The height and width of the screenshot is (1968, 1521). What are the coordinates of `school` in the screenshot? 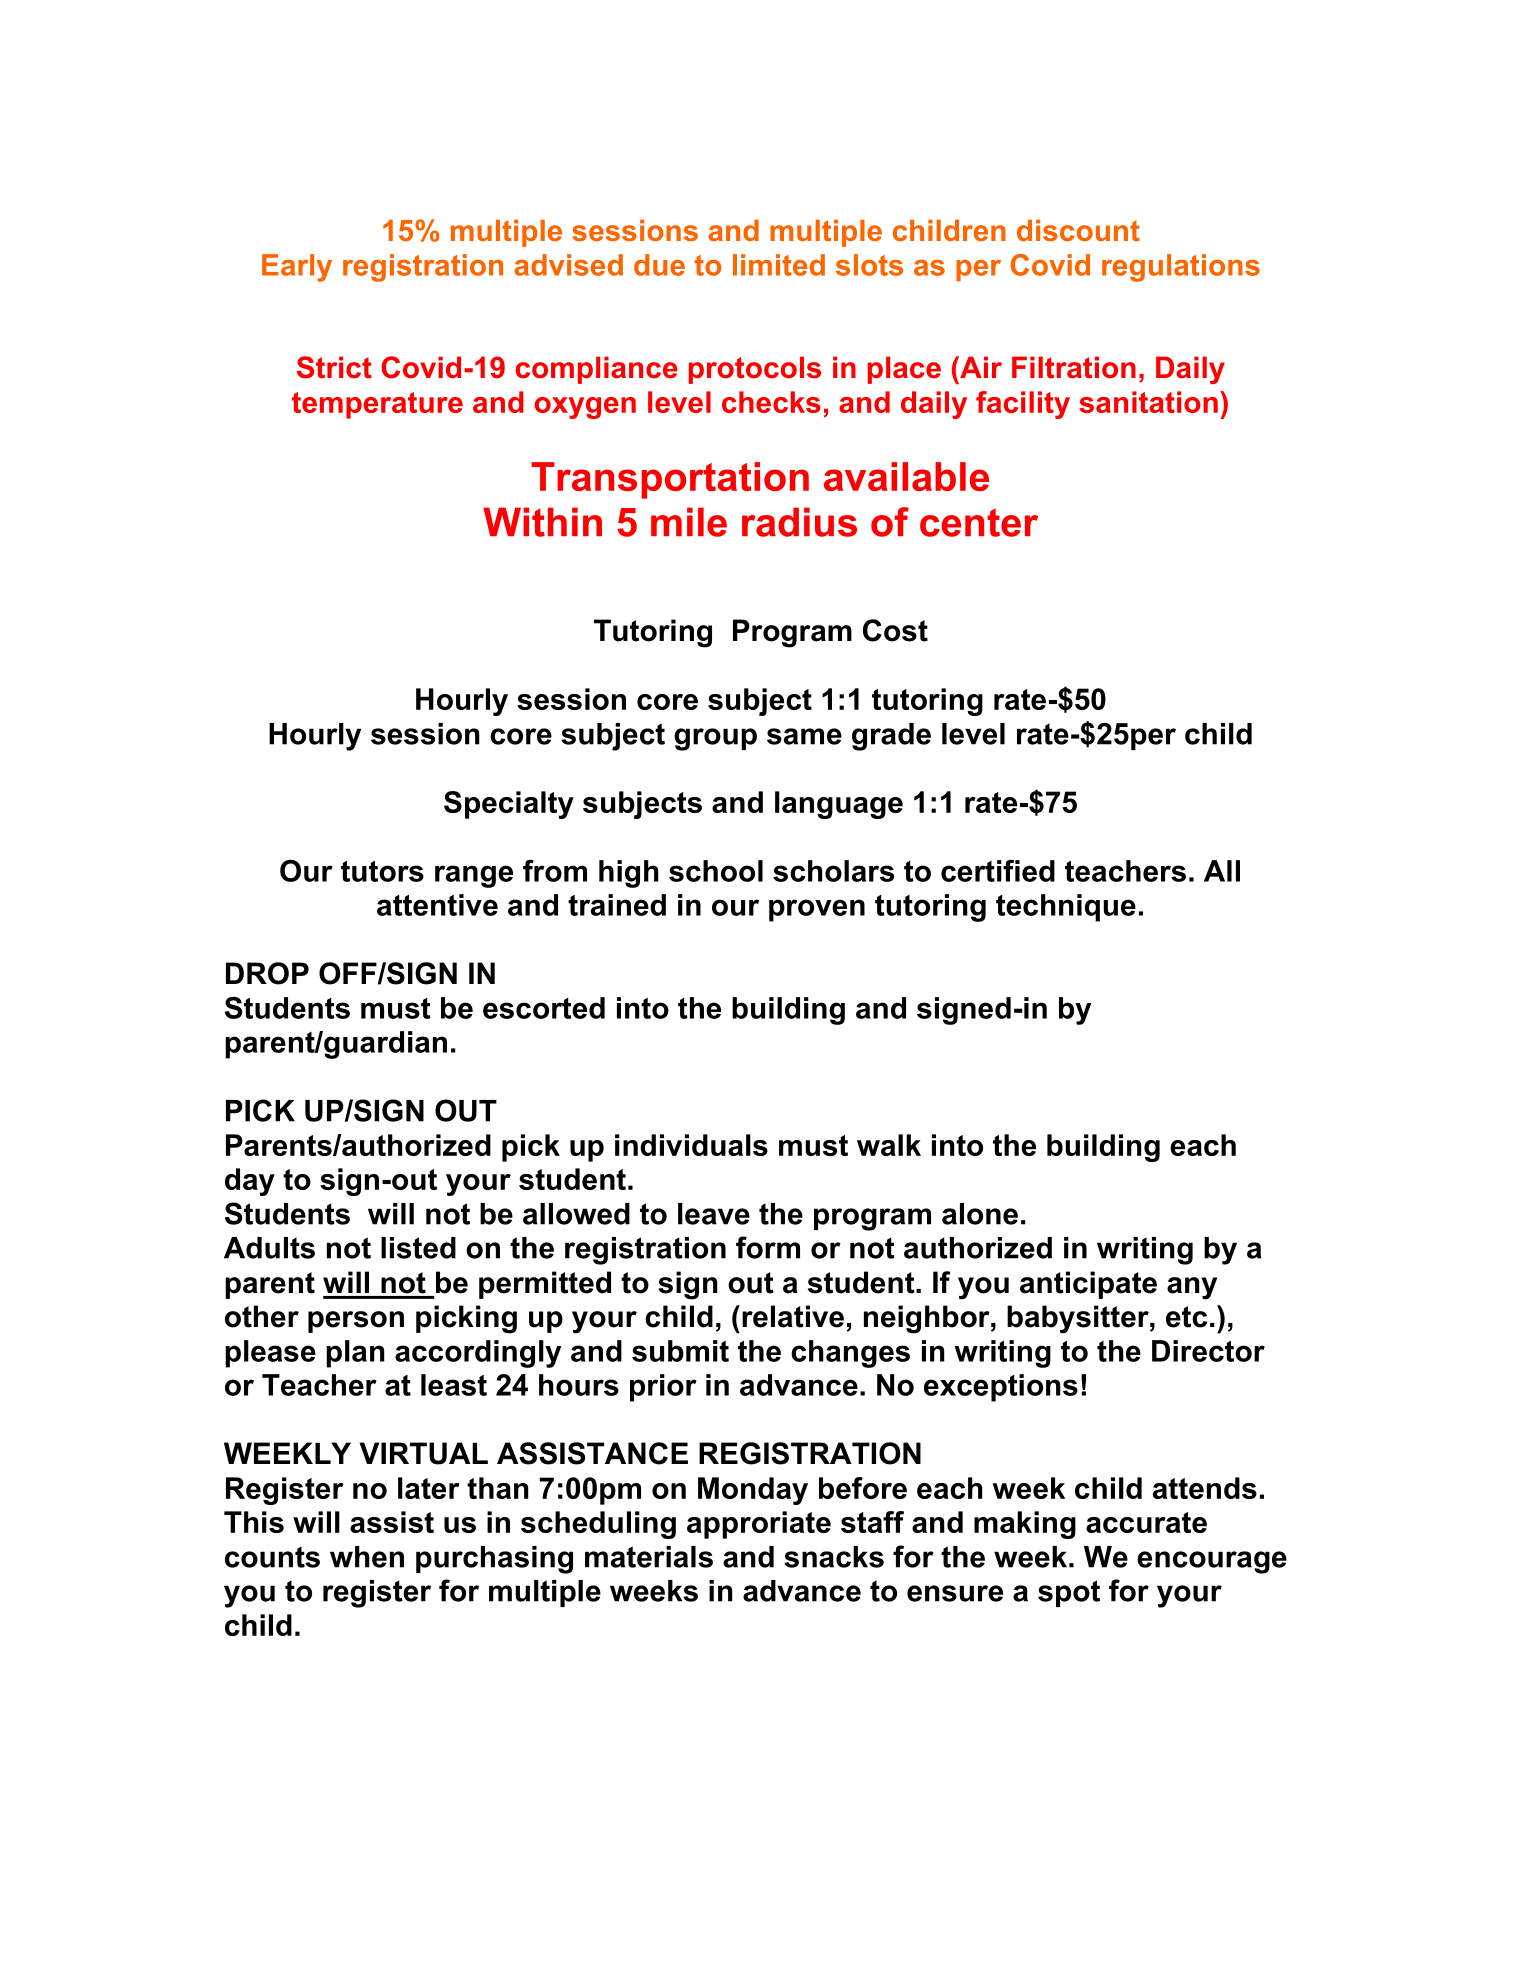 It's located at (716, 871).
